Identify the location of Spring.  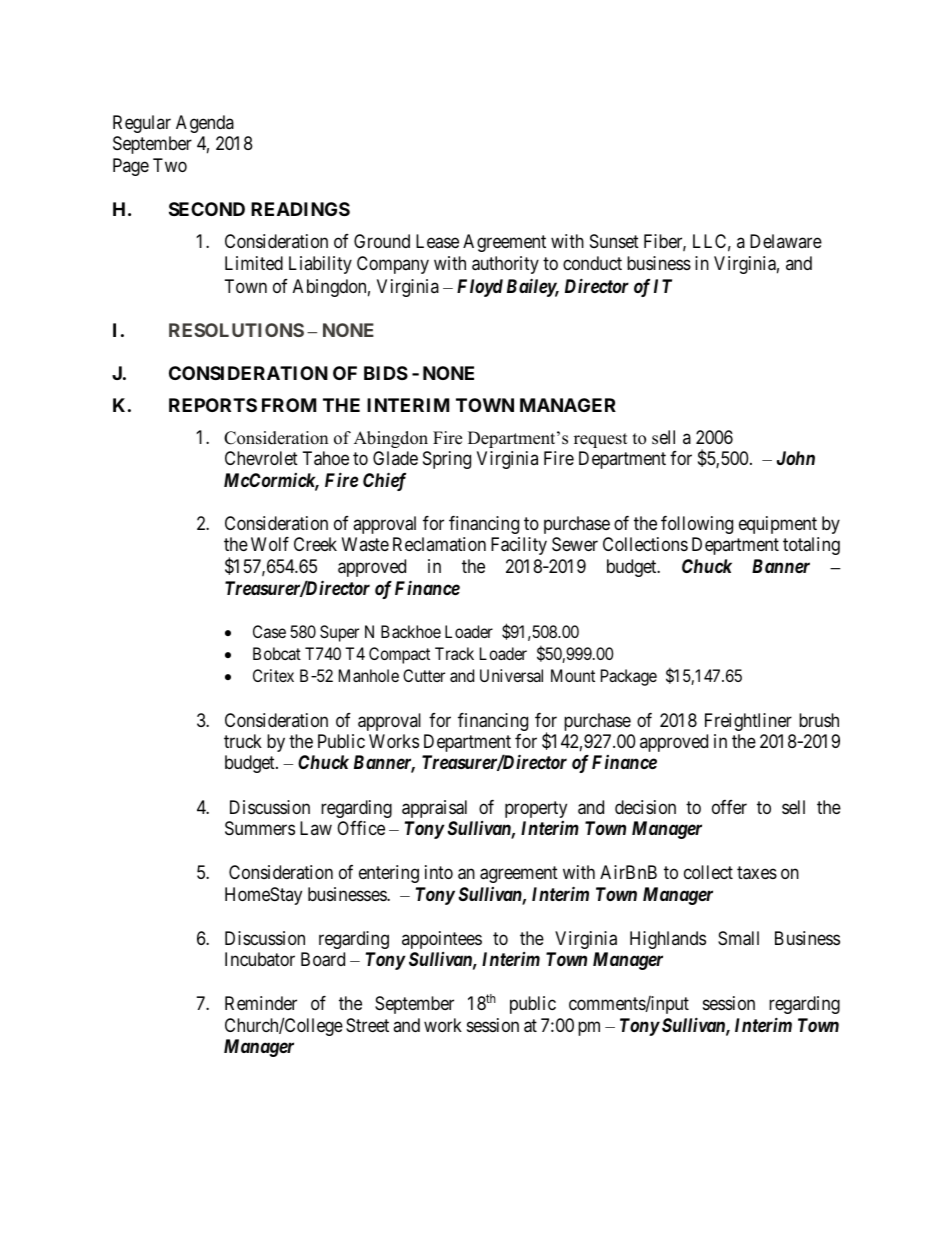
(447, 460).
